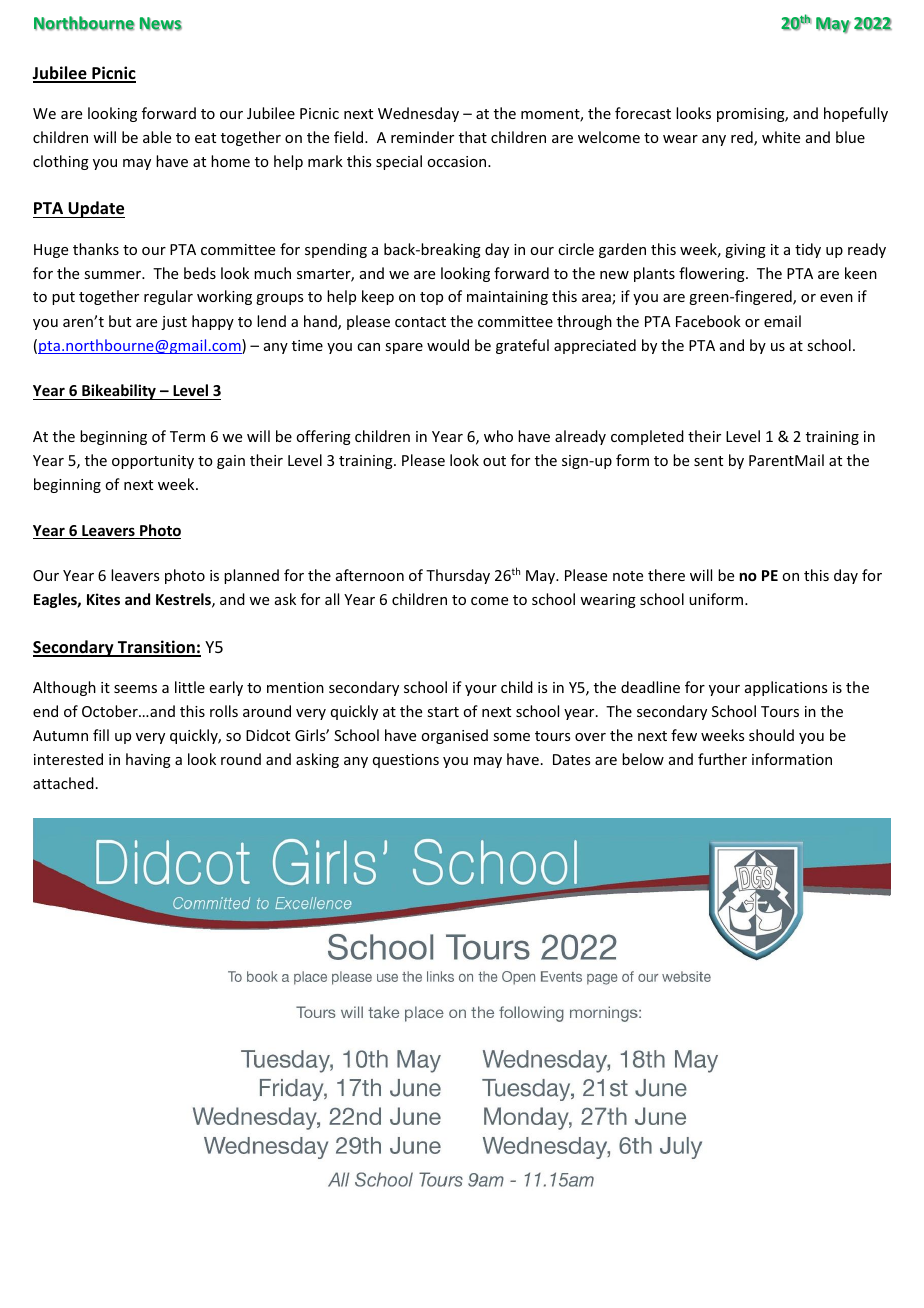 This document has width=924, height=1308. What do you see at coordinates (666, 575) in the document?
I see `there` at bounding box center [666, 575].
